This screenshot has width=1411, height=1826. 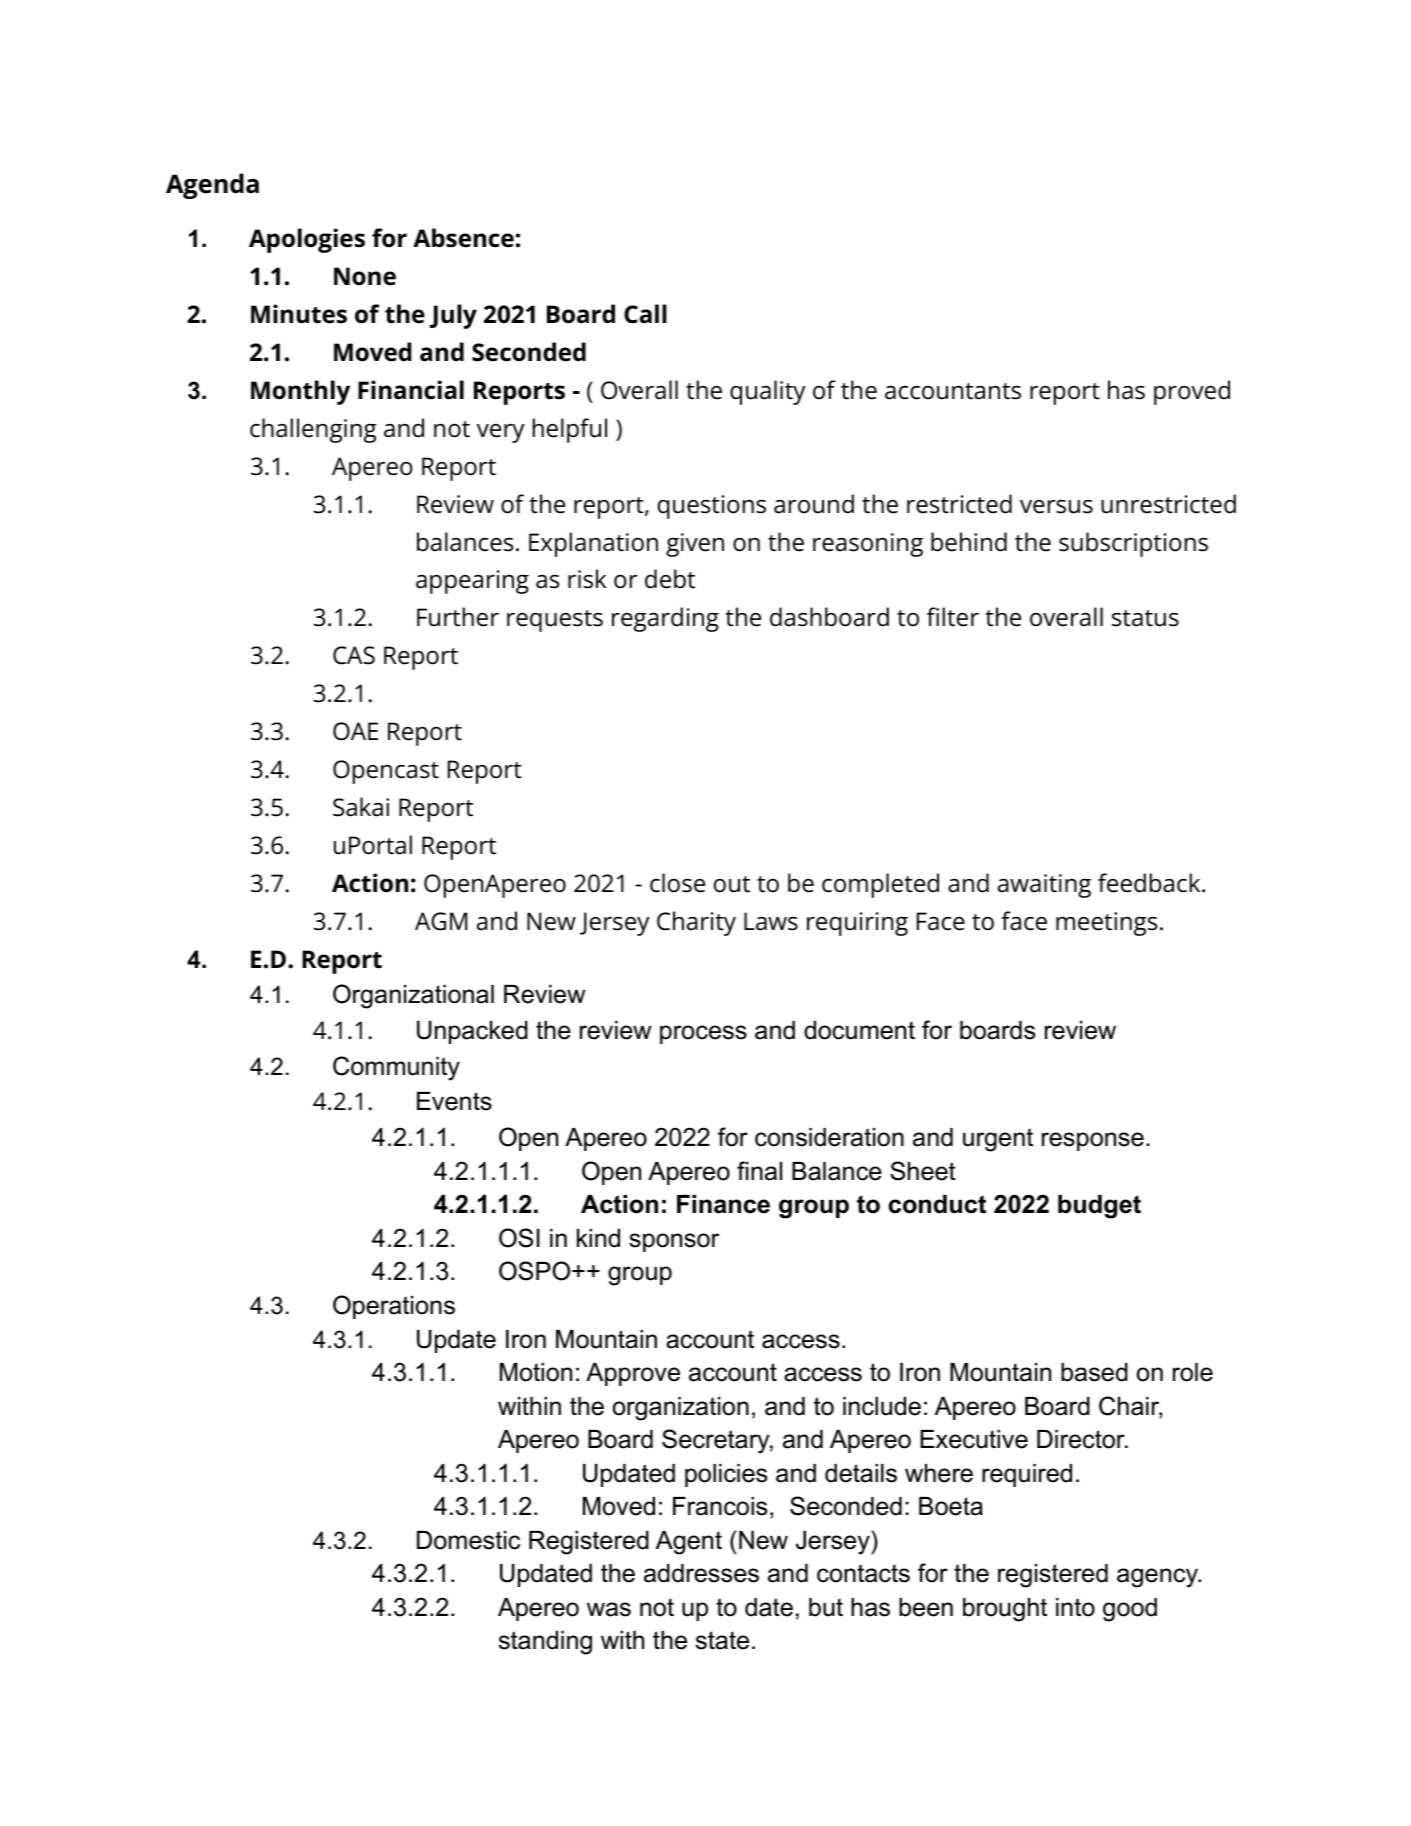 What do you see at coordinates (468, 1540) in the screenshot?
I see `Domestic` at bounding box center [468, 1540].
